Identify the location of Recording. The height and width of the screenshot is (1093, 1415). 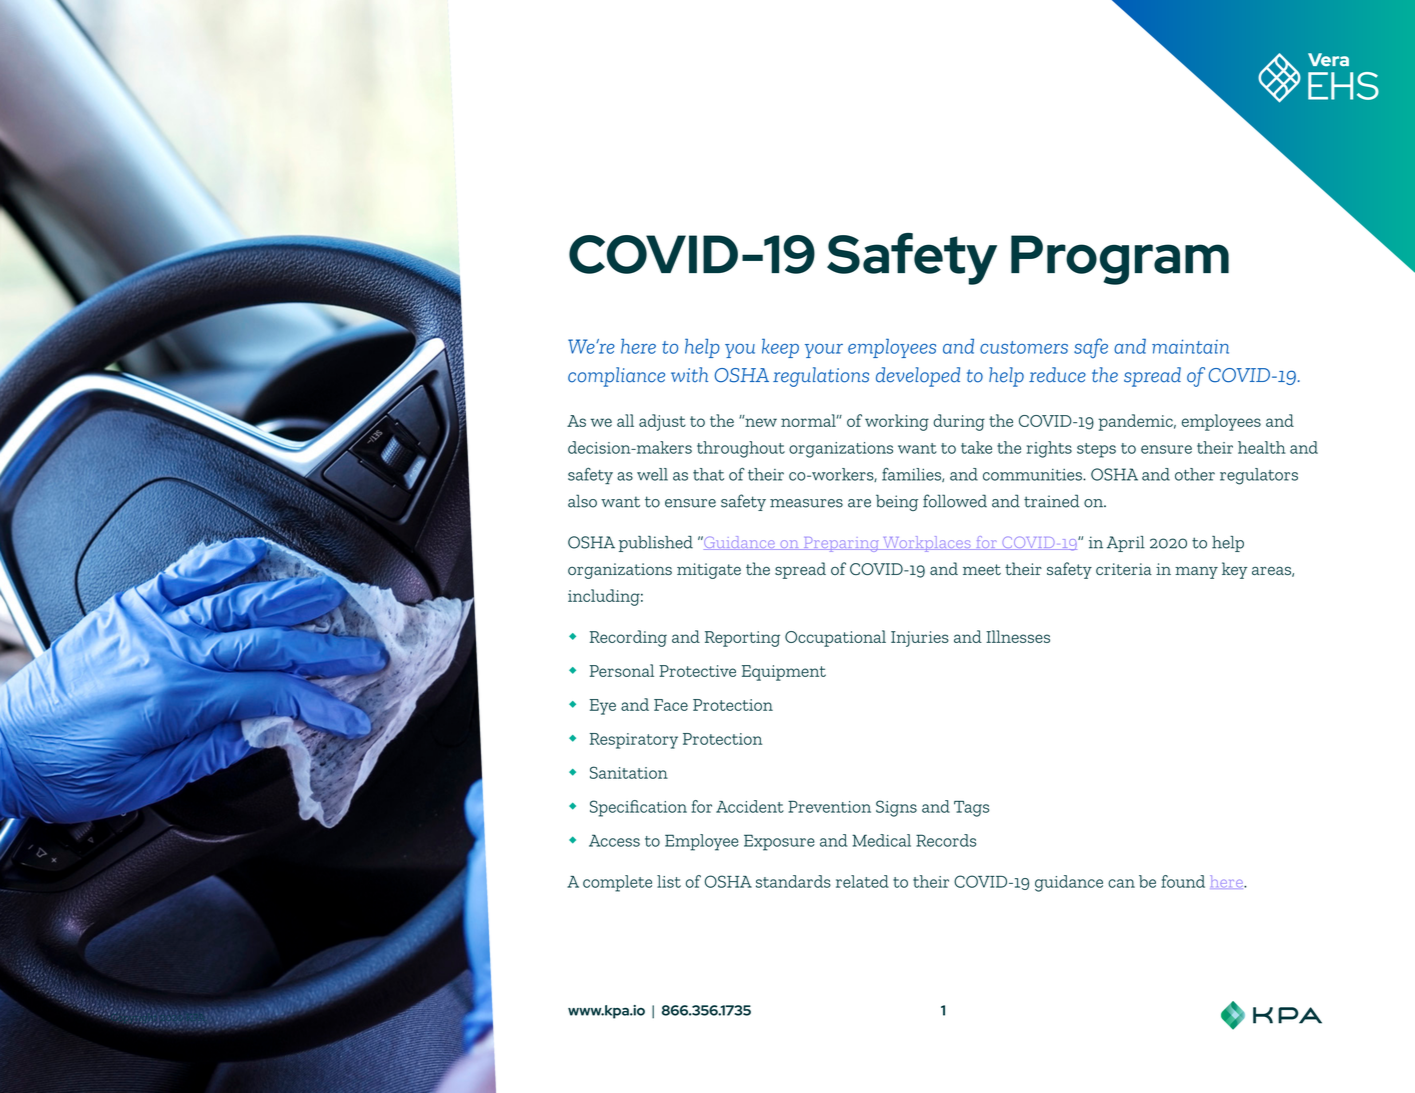
(628, 638).
